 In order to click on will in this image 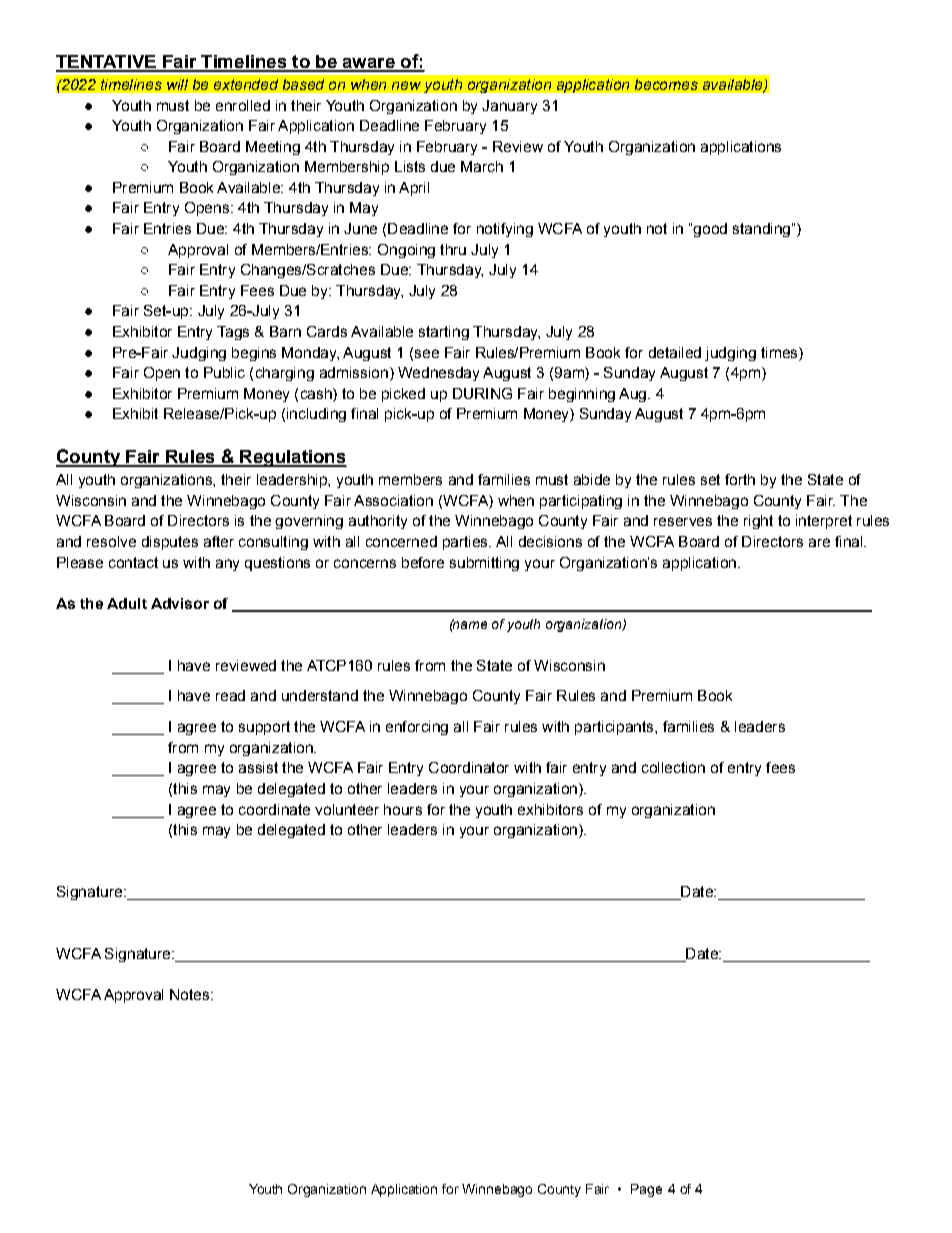, I will do `click(177, 84)`.
